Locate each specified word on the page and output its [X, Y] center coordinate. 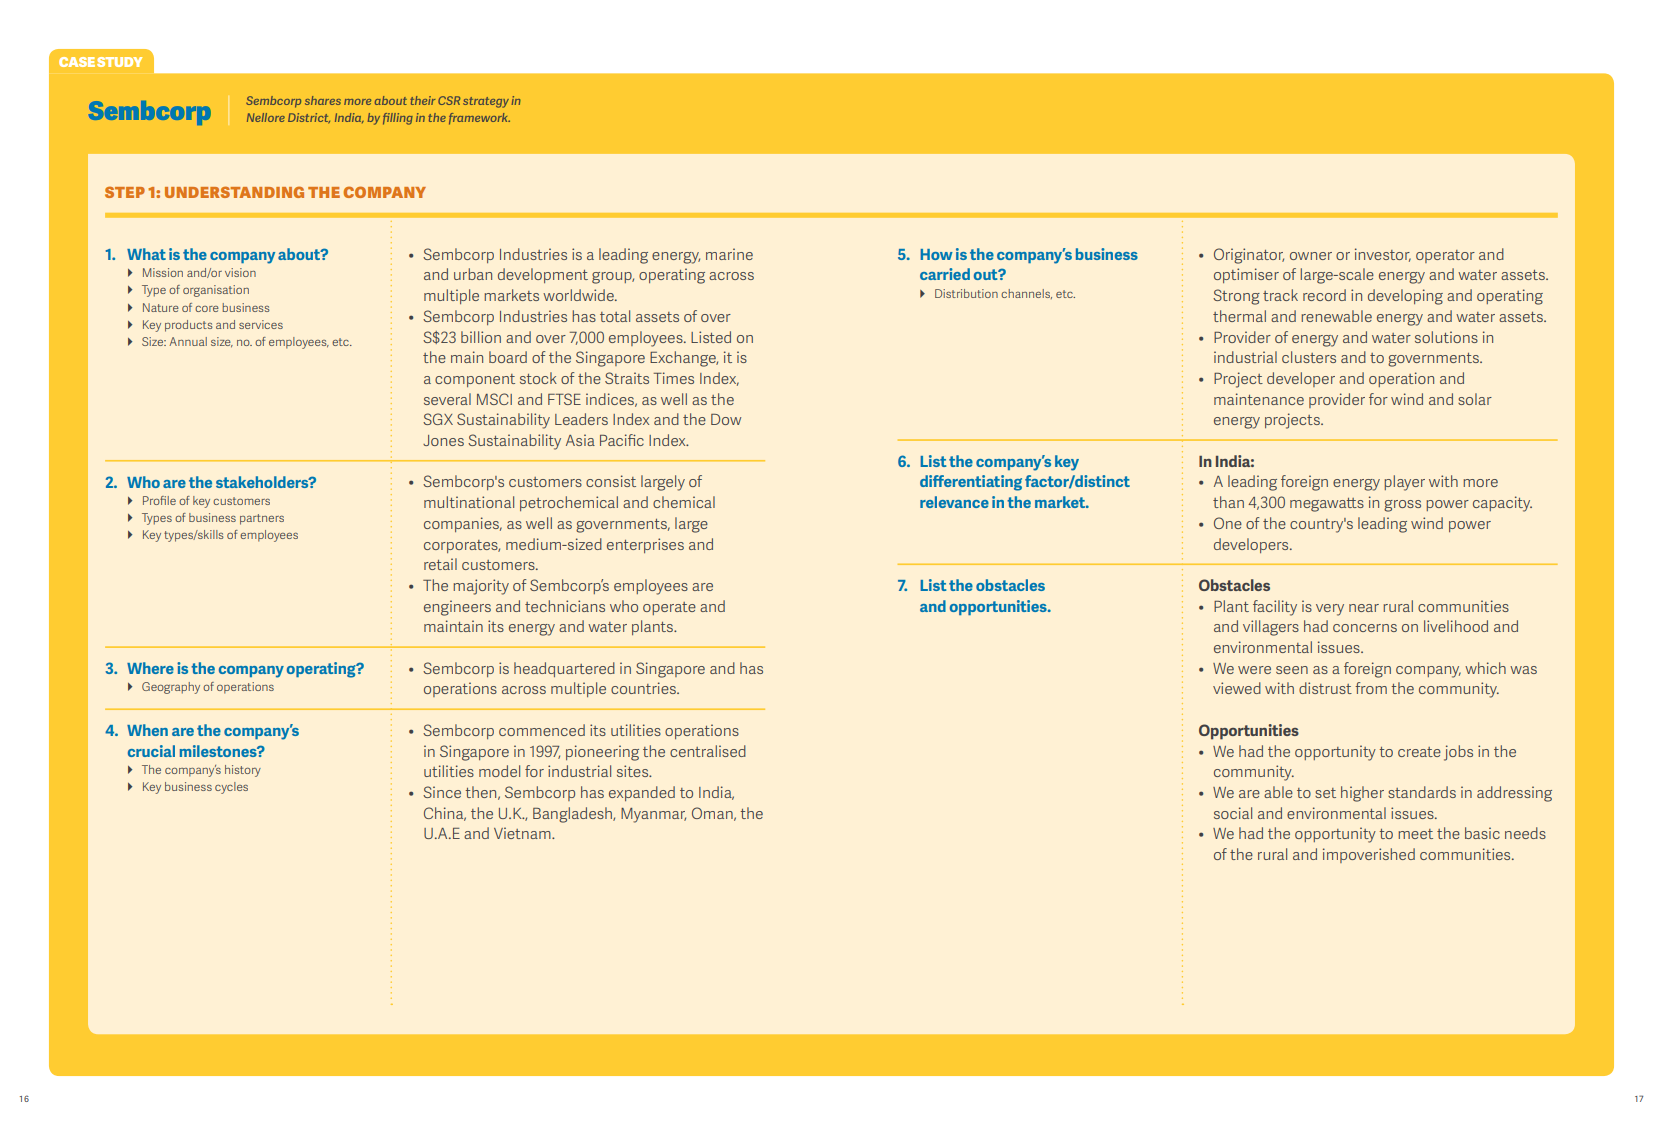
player [1404, 483]
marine [729, 254]
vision [240, 272]
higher [1362, 794]
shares [323, 100]
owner [1311, 256]
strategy [486, 102]
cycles [231, 788]
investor [1383, 255]
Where [150, 668]
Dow [726, 419]
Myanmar [653, 815]
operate [669, 608]
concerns [1365, 628]
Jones [443, 440]
